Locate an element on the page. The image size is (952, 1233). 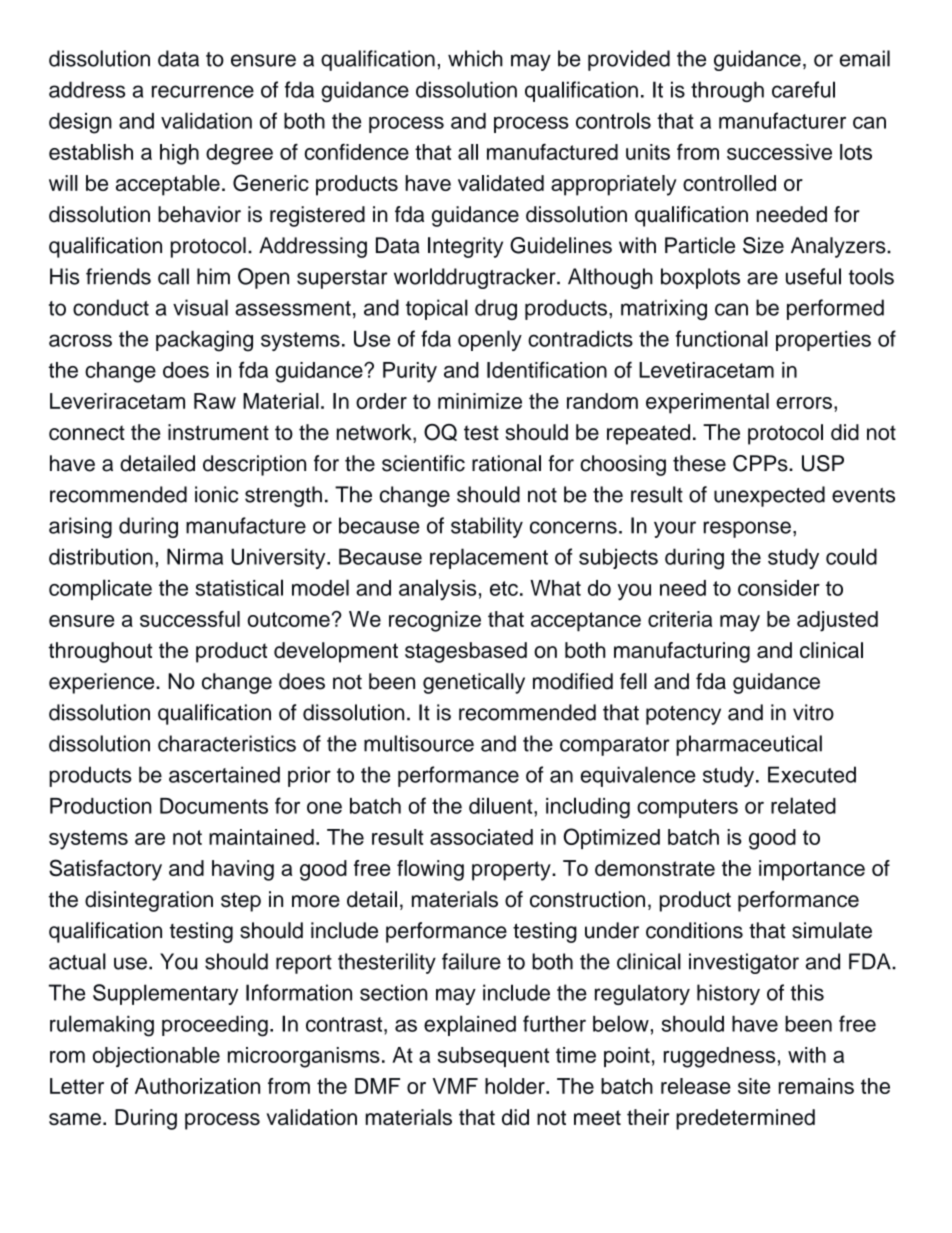
VMF is located at coordinates (455, 1086).
